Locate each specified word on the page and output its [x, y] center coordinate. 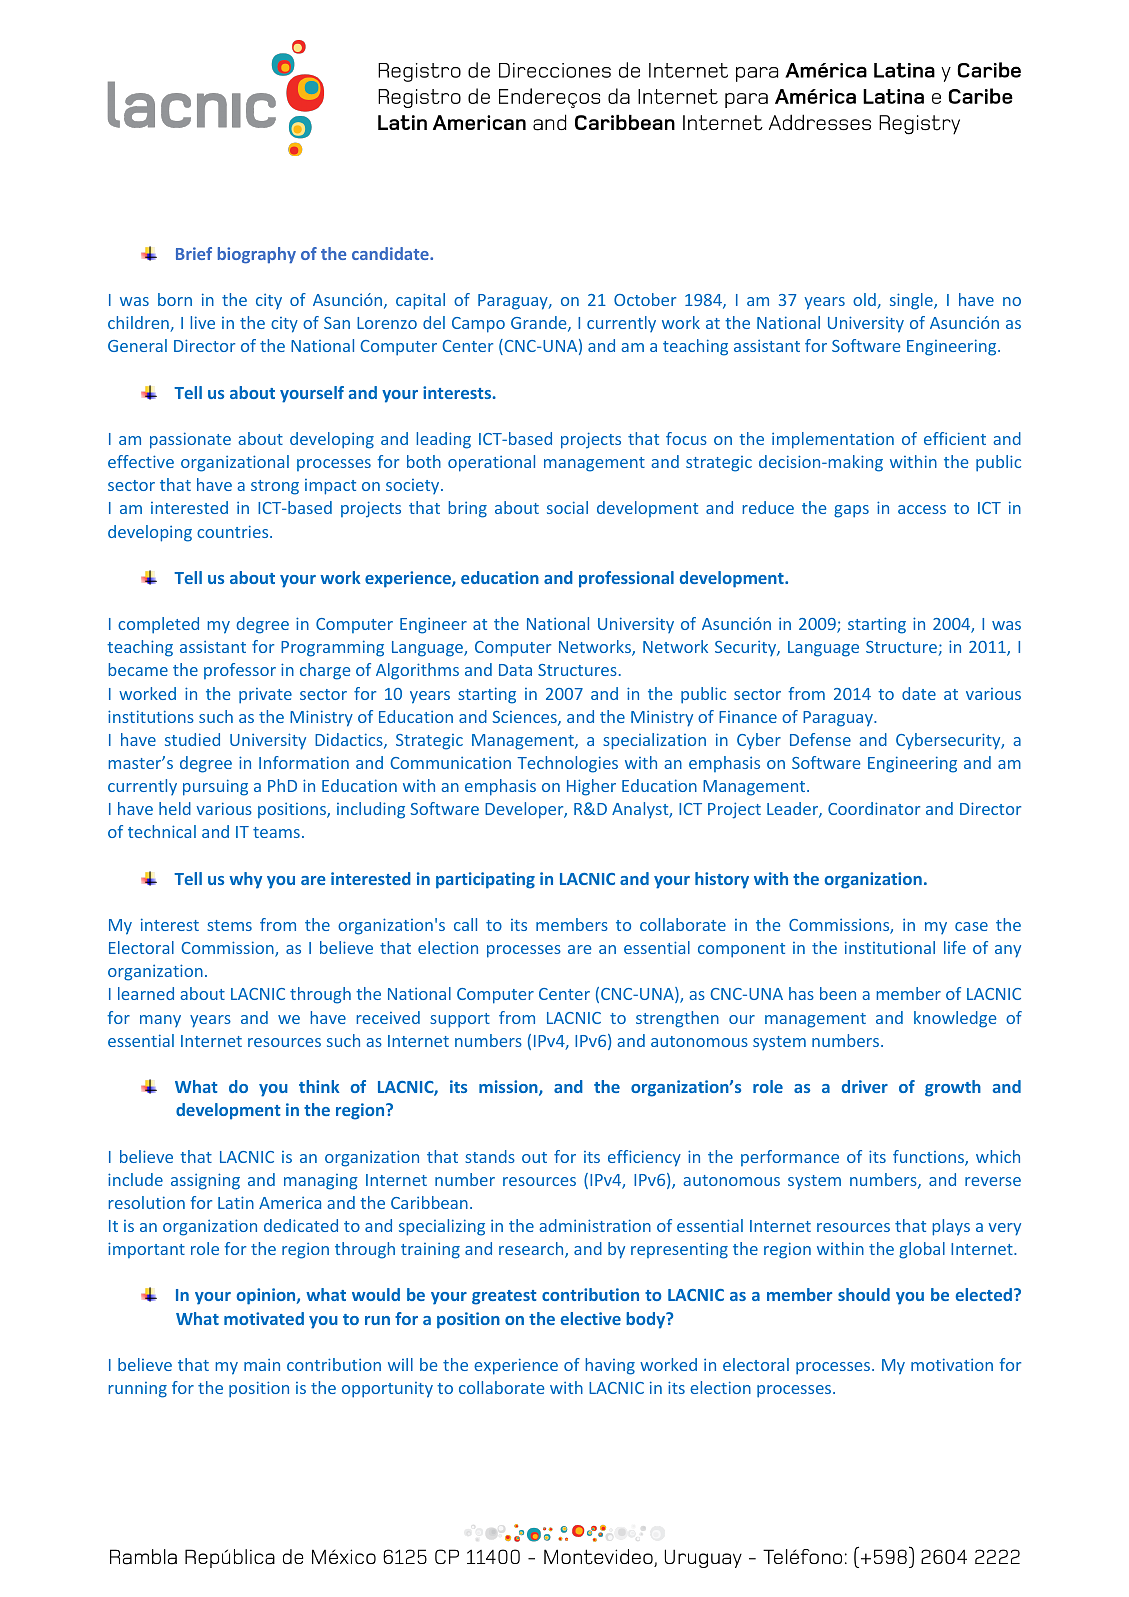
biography [257, 255]
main [262, 1364]
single [912, 301]
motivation [952, 1364]
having [610, 1366]
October [645, 299]
